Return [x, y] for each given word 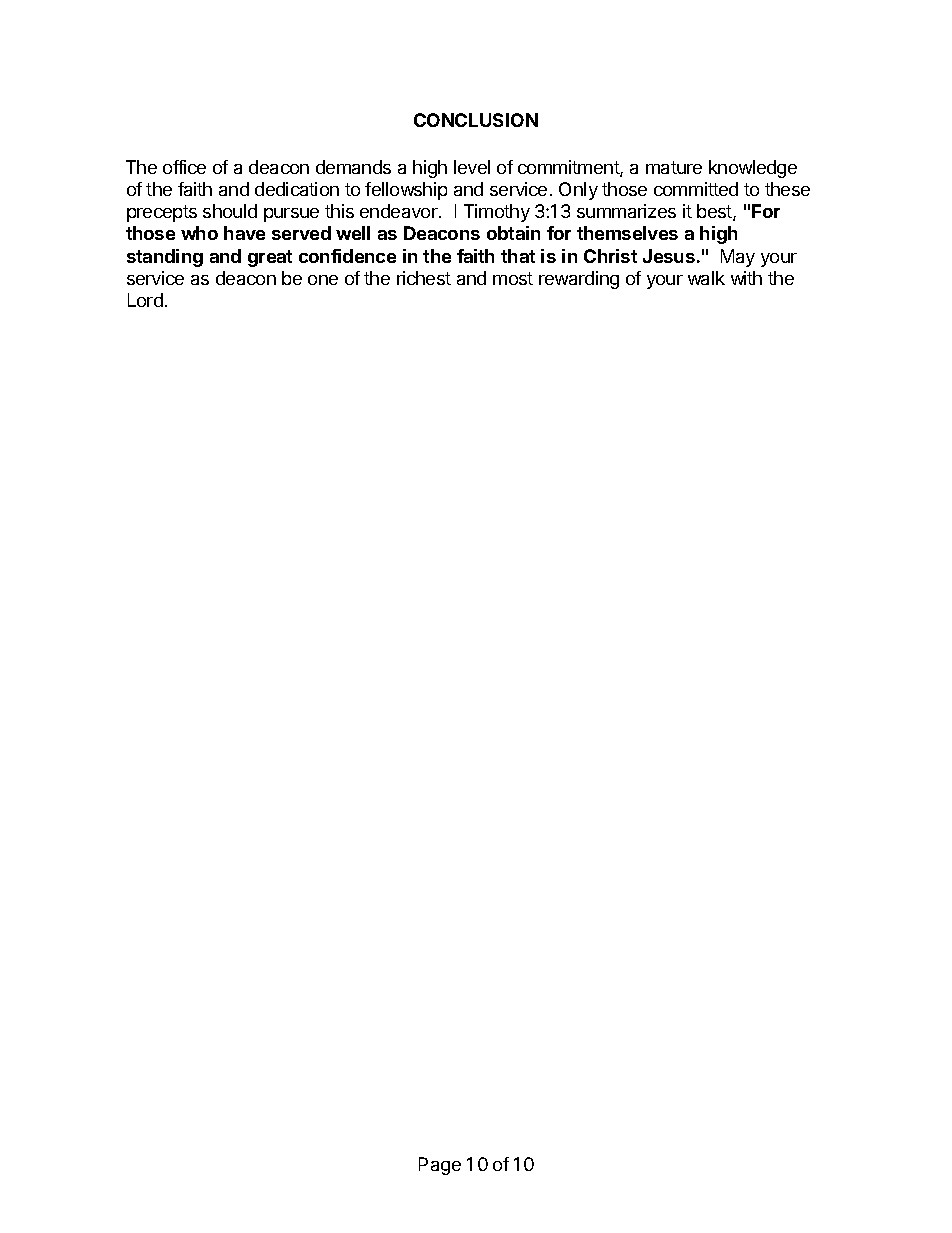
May [738, 258]
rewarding [579, 280]
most [513, 278]
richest [424, 278]
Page [440, 1166]
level [472, 167]
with [746, 278]
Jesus [669, 256]
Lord [145, 300]
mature [674, 167]
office [184, 167]
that [518, 256]
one [323, 280]
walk [706, 278]
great [270, 258]
